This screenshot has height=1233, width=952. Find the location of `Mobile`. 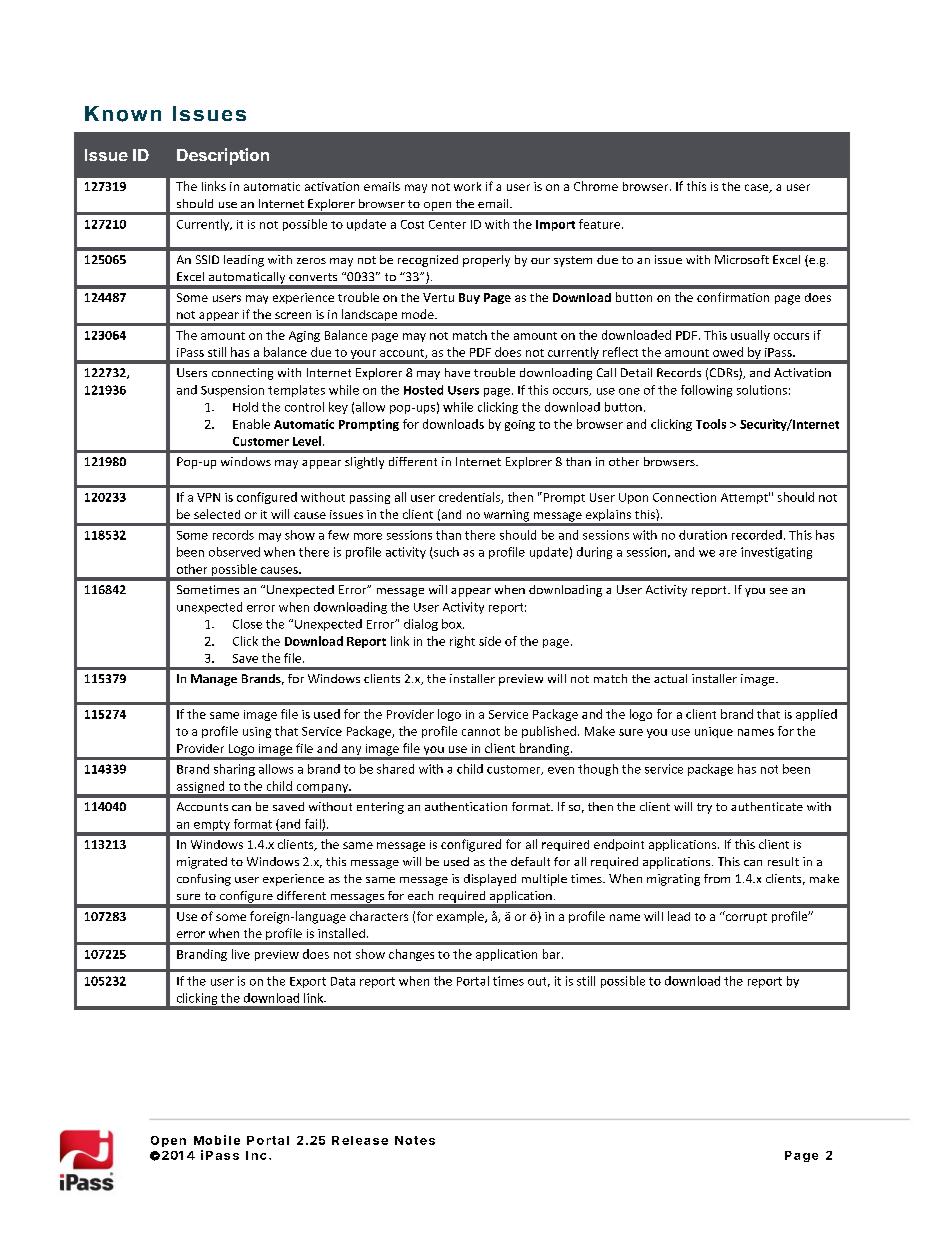

Mobile is located at coordinates (217, 1140).
